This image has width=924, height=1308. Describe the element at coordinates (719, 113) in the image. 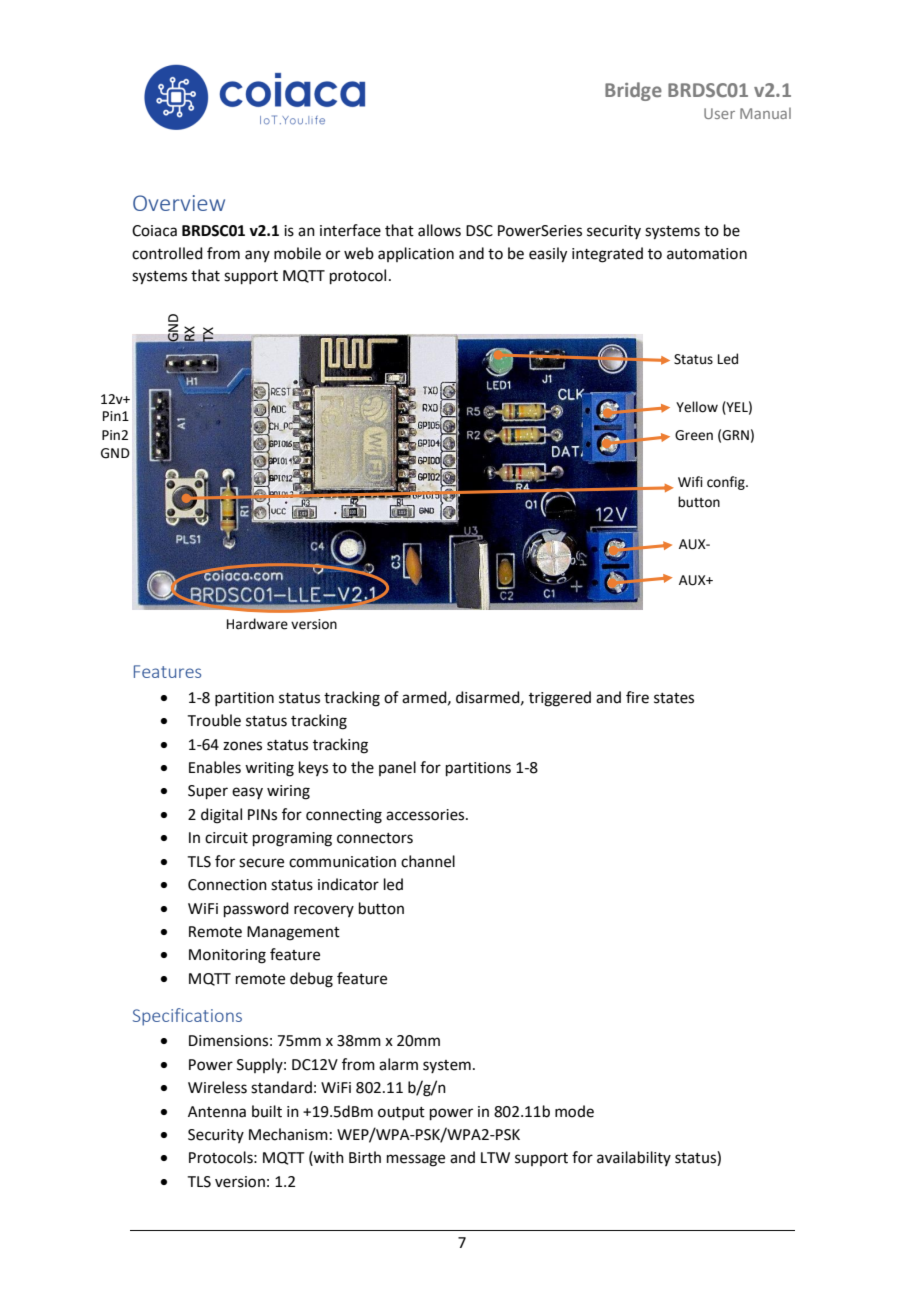

I see `User` at that location.
